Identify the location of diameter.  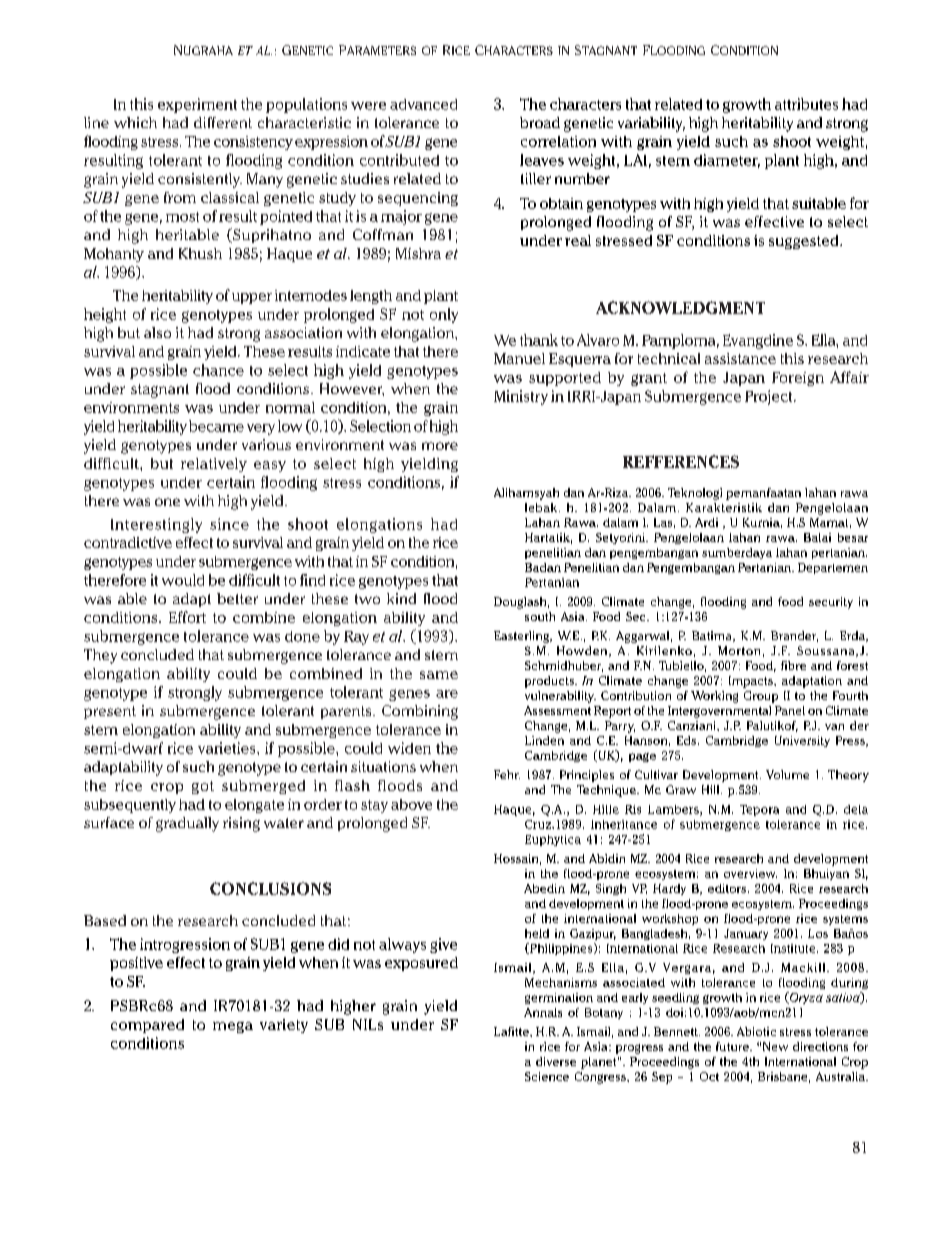
(727, 161).
